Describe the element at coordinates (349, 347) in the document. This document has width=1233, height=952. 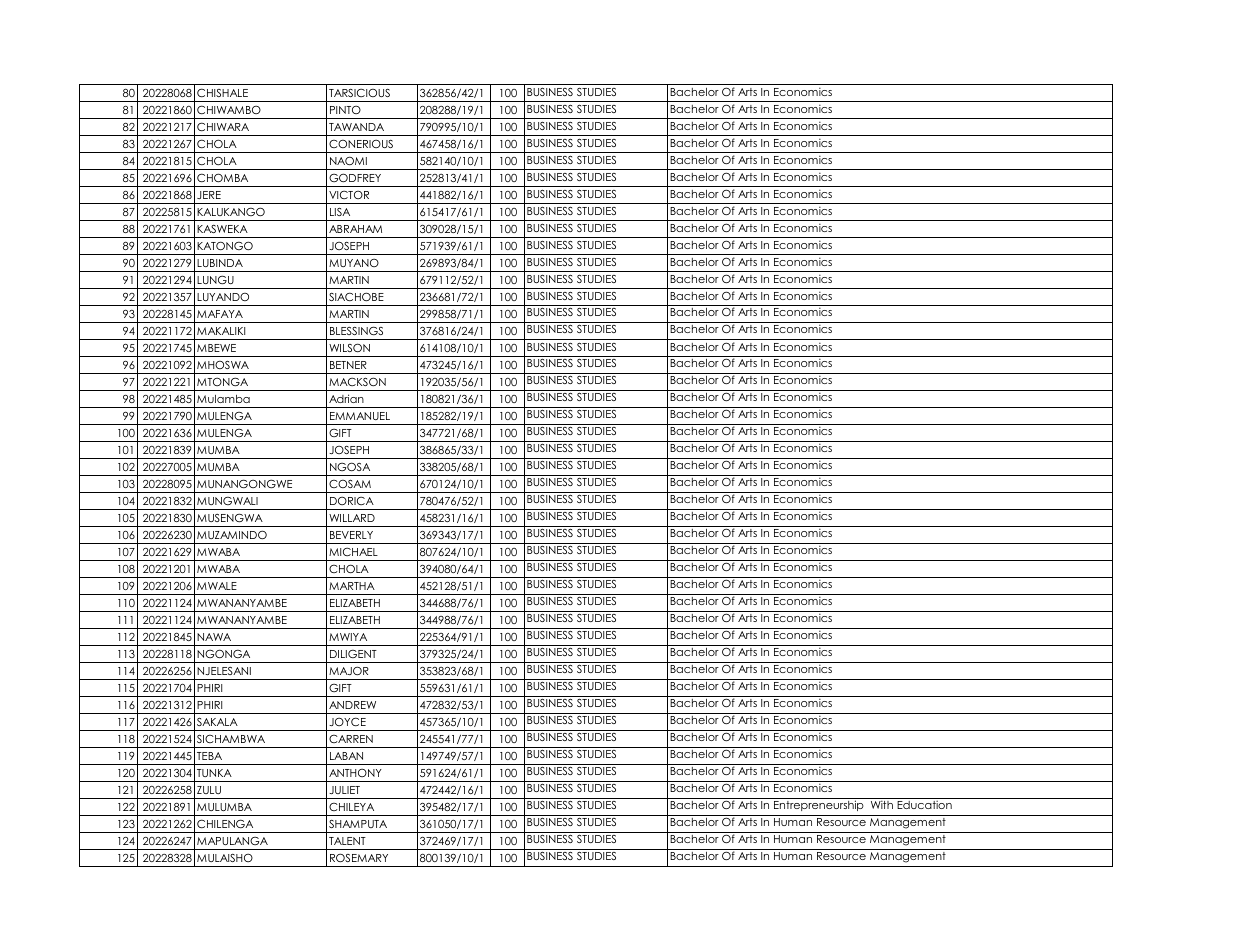
I see `WILSON` at that location.
